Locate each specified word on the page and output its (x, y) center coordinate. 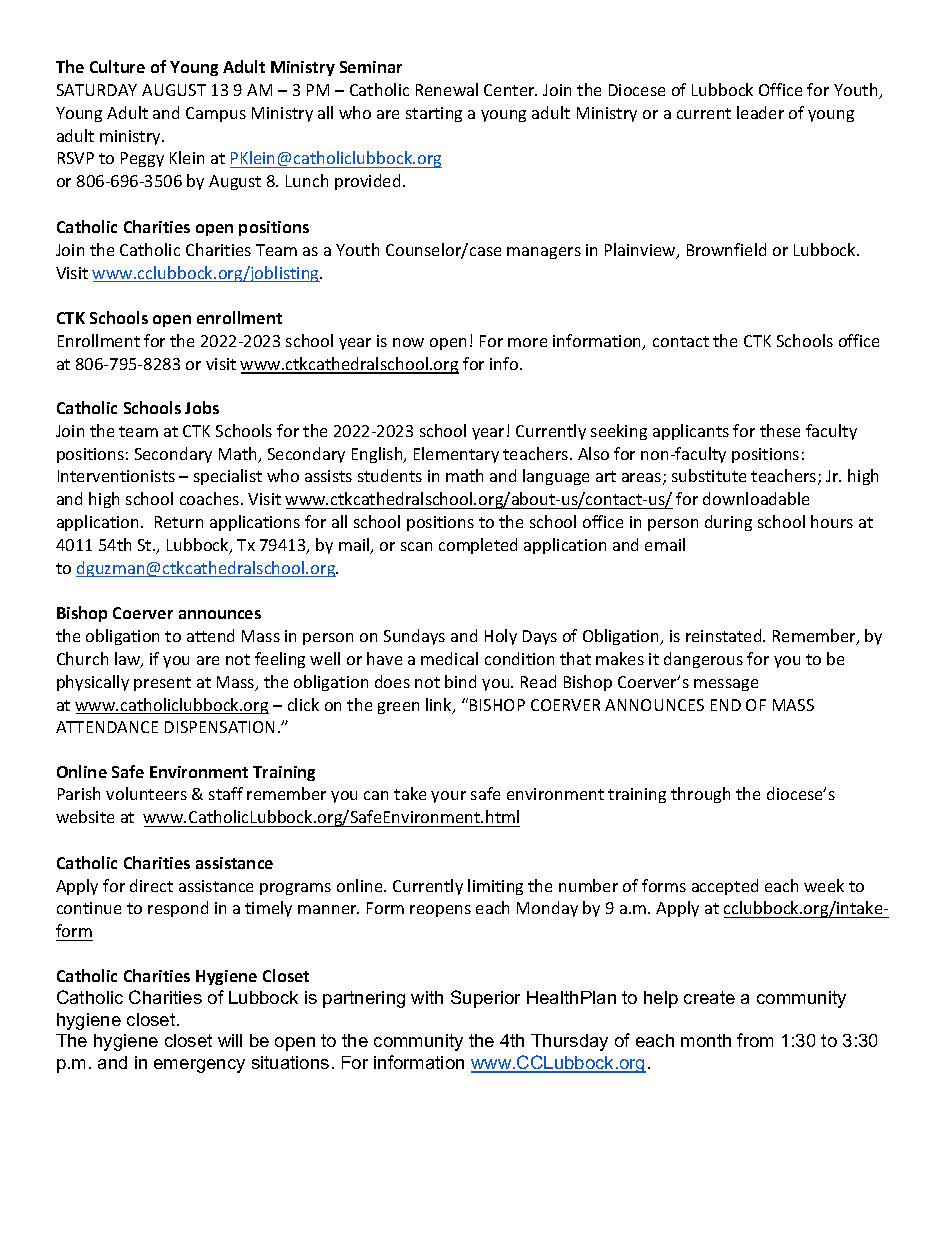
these (780, 430)
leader (760, 112)
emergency (199, 1066)
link (440, 706)
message (726, 685)
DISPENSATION (219, 727)
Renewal (447, 89)
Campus (216, 114)
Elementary (456, 455)
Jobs (202, 407)
